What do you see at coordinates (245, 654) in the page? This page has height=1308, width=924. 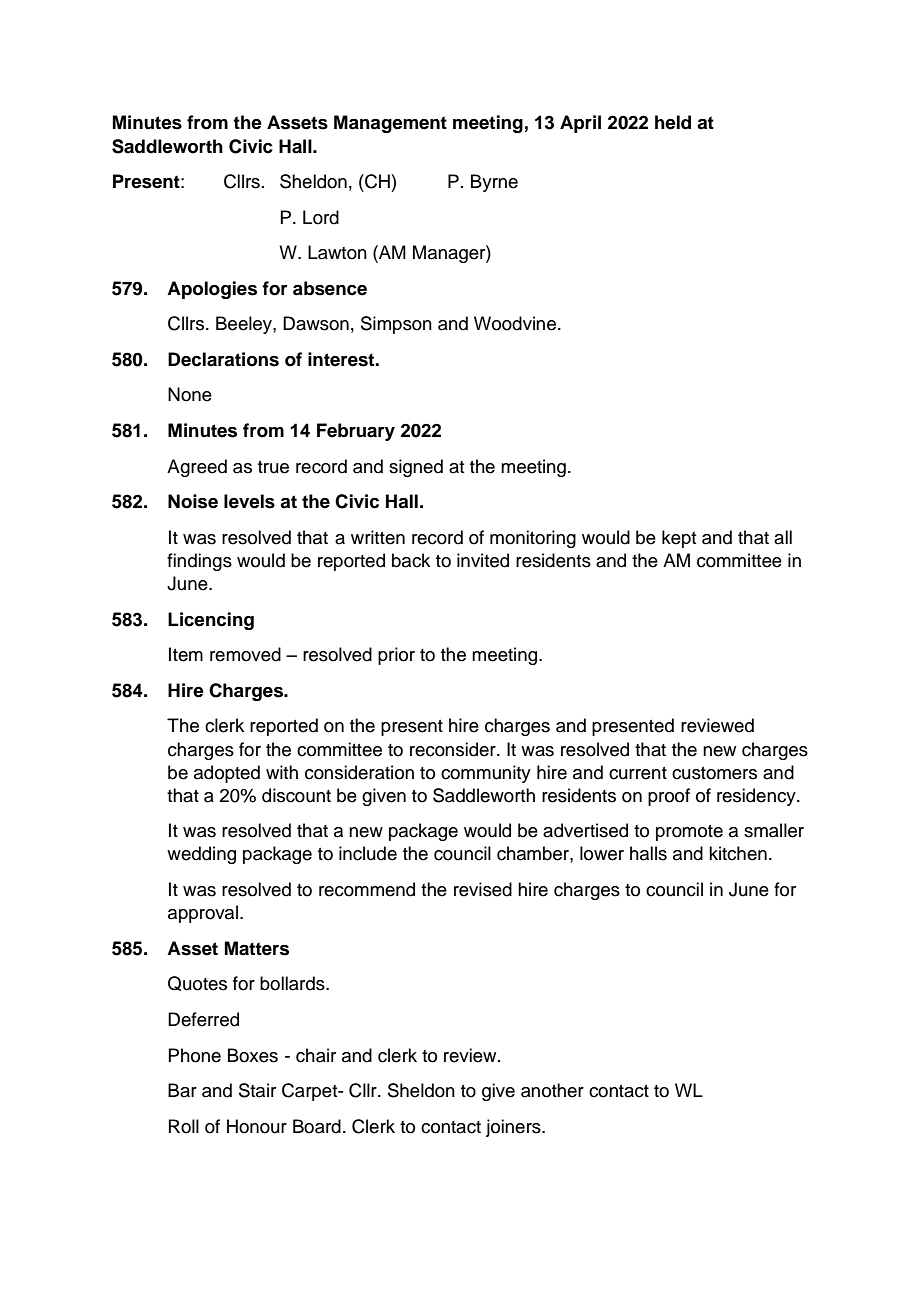 I see `removed` at bounding box center [245, 654].
